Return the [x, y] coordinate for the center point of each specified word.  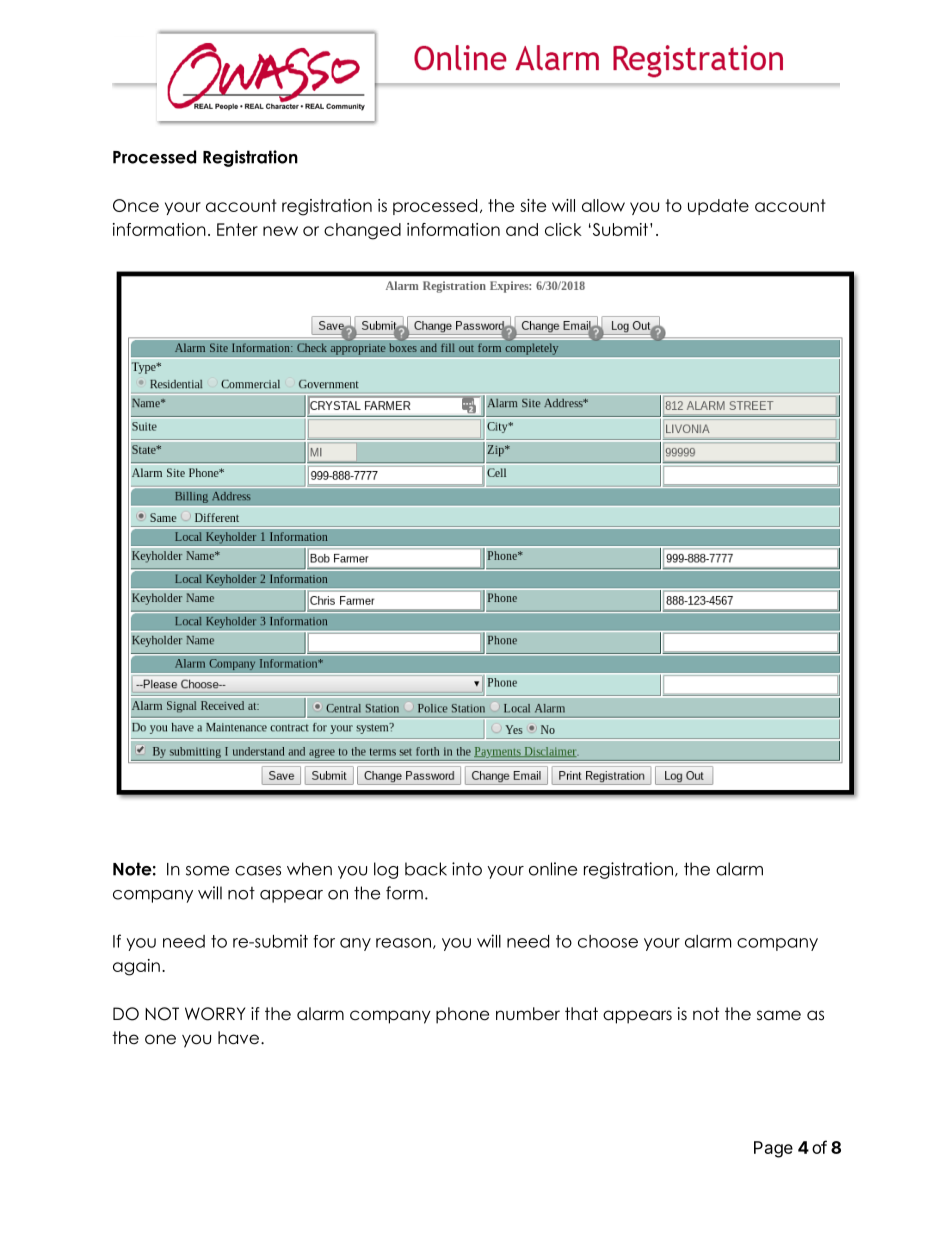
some [207, 871]
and [522, 229]
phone [462, 1015]
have [240, 1038]
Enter [237, 229]
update [718, 207]
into [467, 869]
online [553, 869]
